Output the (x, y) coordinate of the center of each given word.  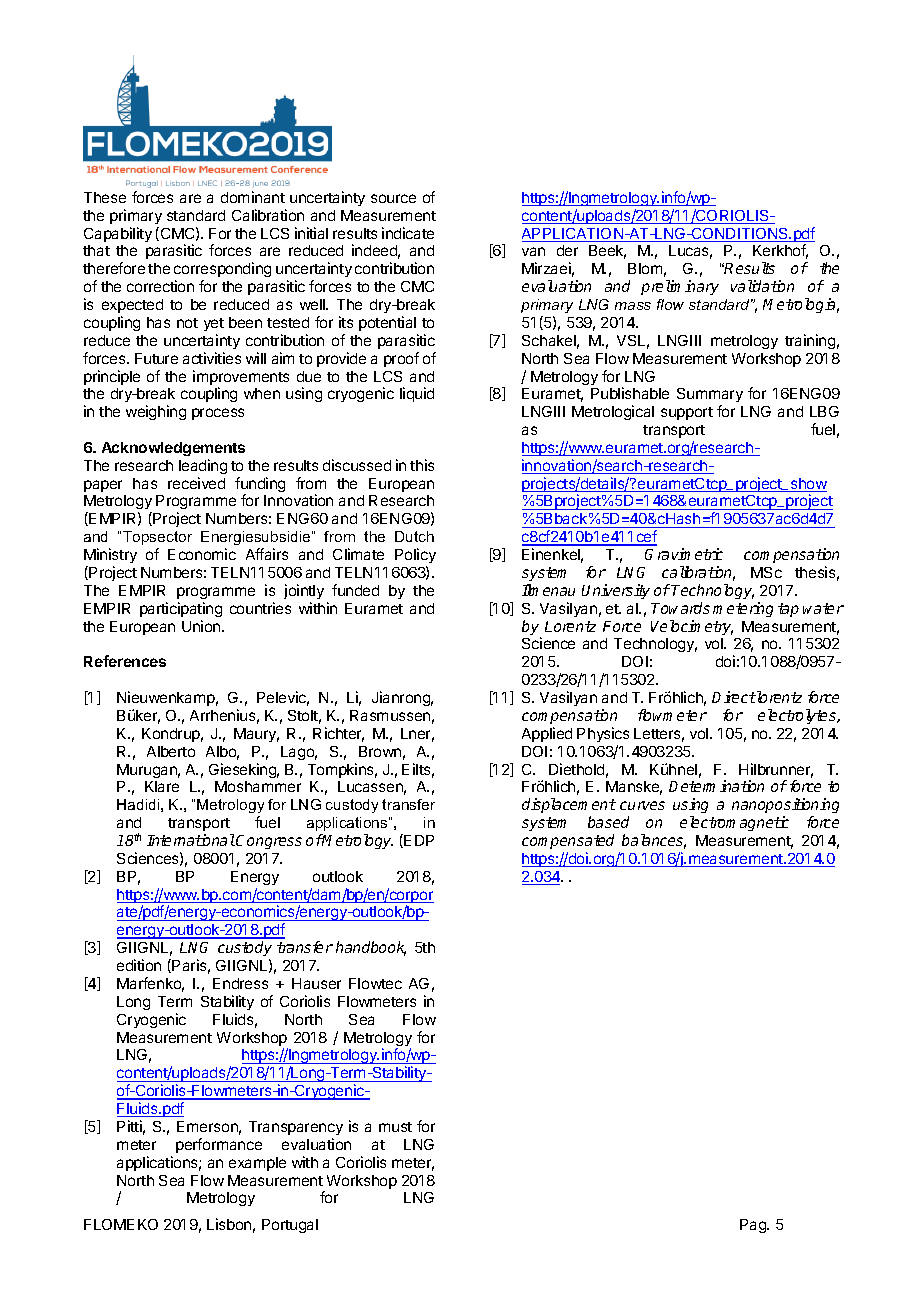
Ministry (110, 555)
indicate (408, 233)
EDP (419, 840)
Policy (415, 555)
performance (219, 1145)
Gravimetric (684, 554)
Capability (118, 234)
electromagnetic (734, 823)
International (191, 840)
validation (762, 286)
